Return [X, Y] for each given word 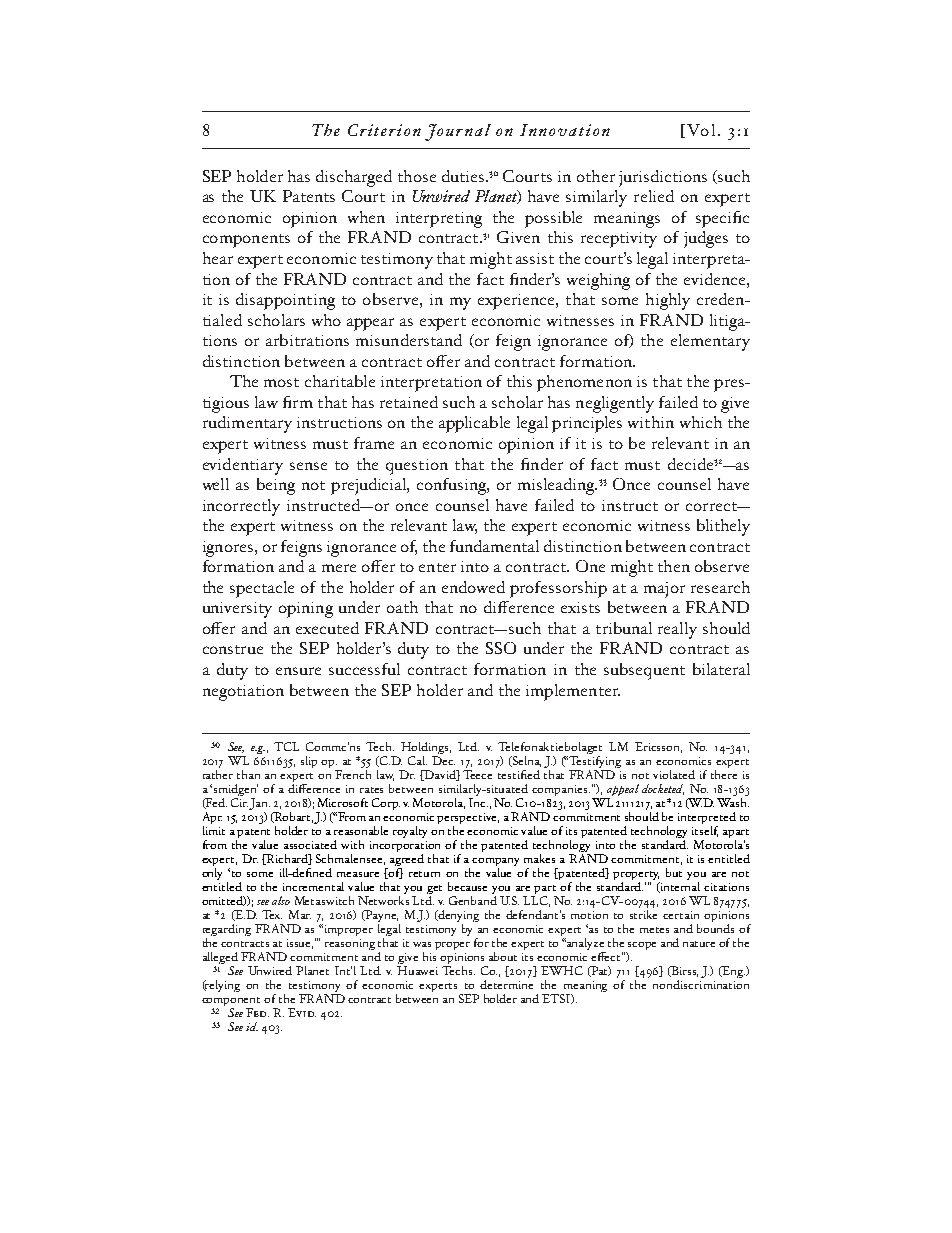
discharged [354, 178]
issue [300, 944]
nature [699, 944]
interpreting [439, 220]
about [503, 956]
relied [654, 196]
